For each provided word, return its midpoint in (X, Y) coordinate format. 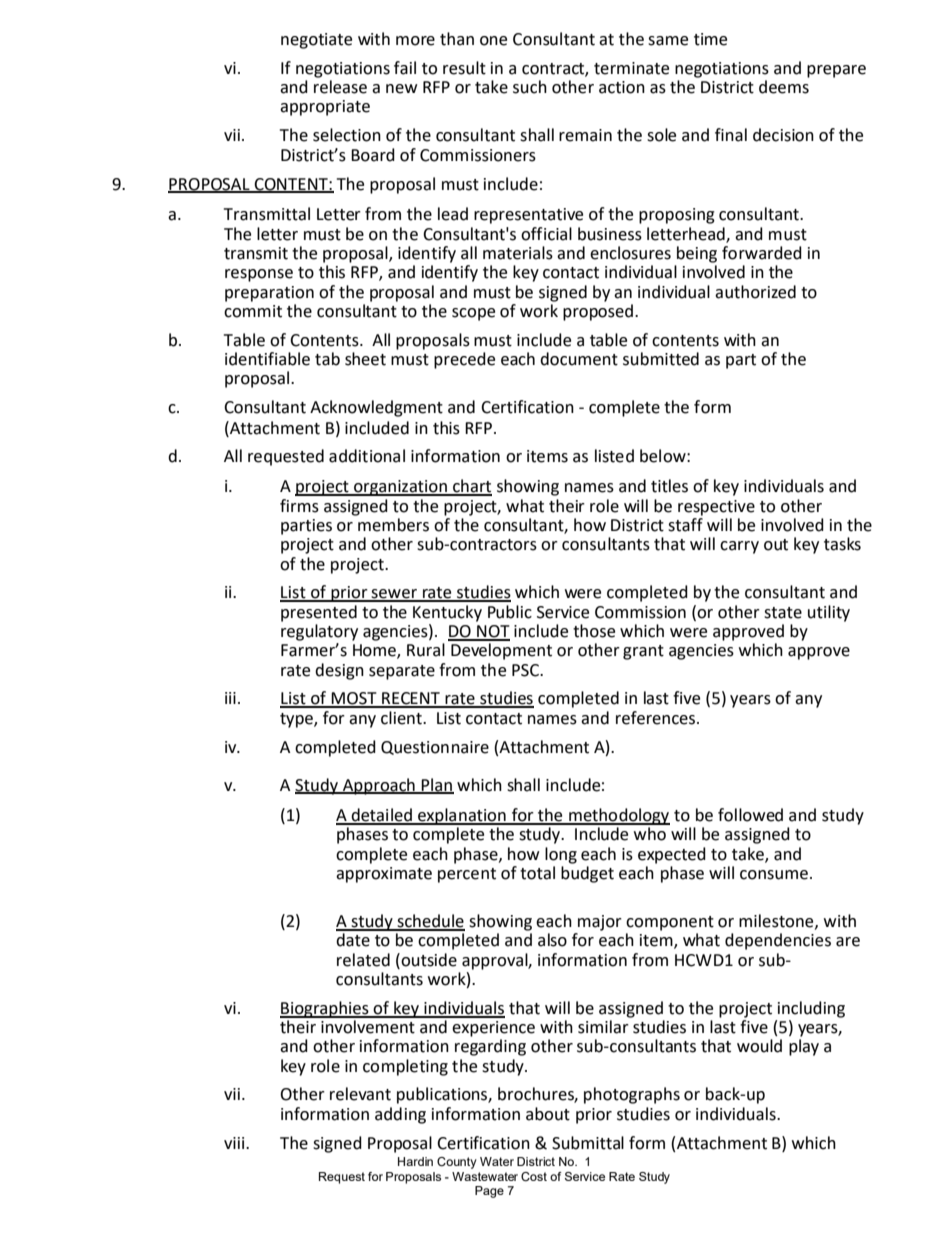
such (530, 87)
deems (784, 87)
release (340, 87)
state (783, 613)
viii (235, 1143)
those (594, 631)
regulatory (319, 632)
